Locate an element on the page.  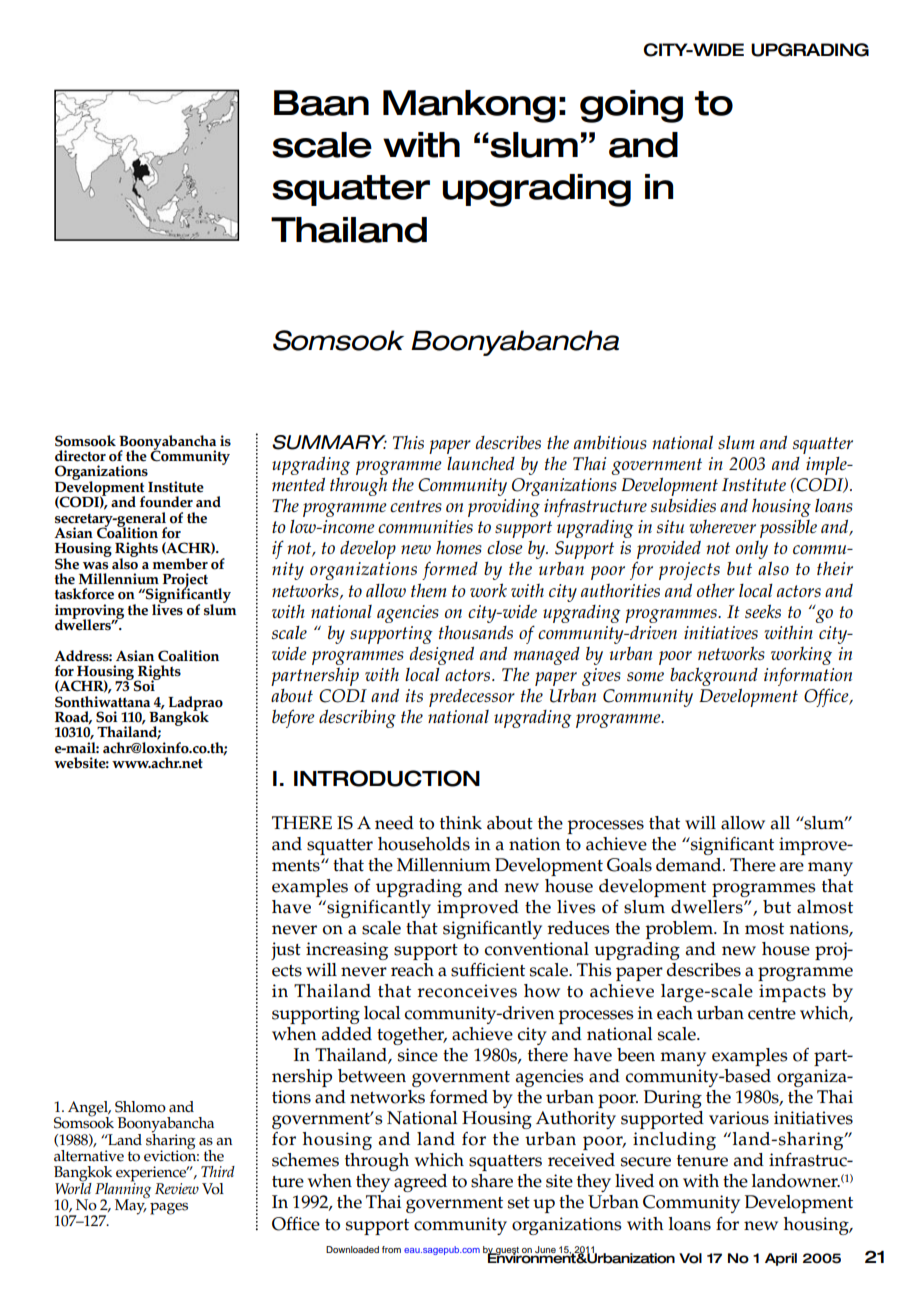
pages is located at coordinates (169, 1209).
